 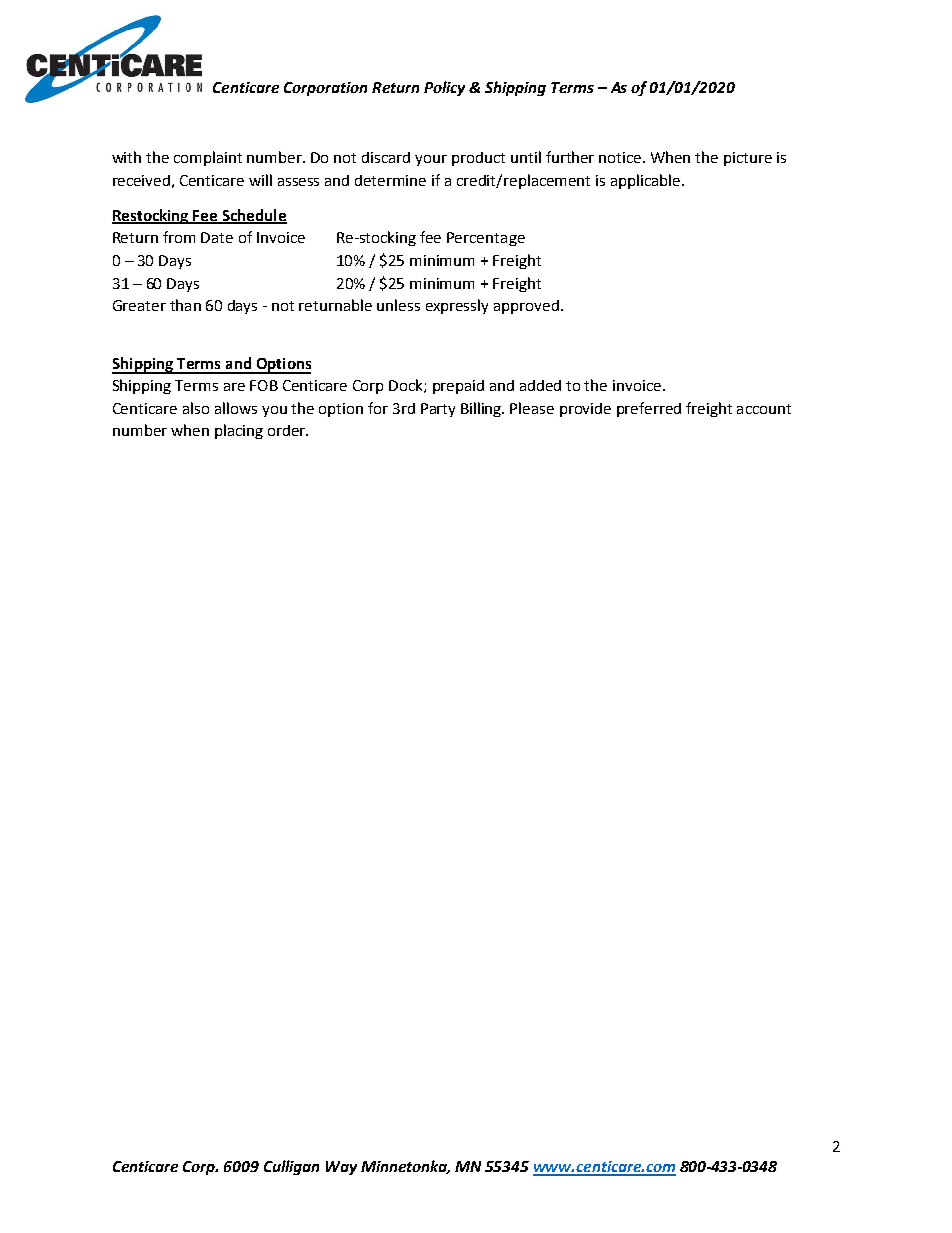 I want to click on Party, so click(x=438, y=410).
